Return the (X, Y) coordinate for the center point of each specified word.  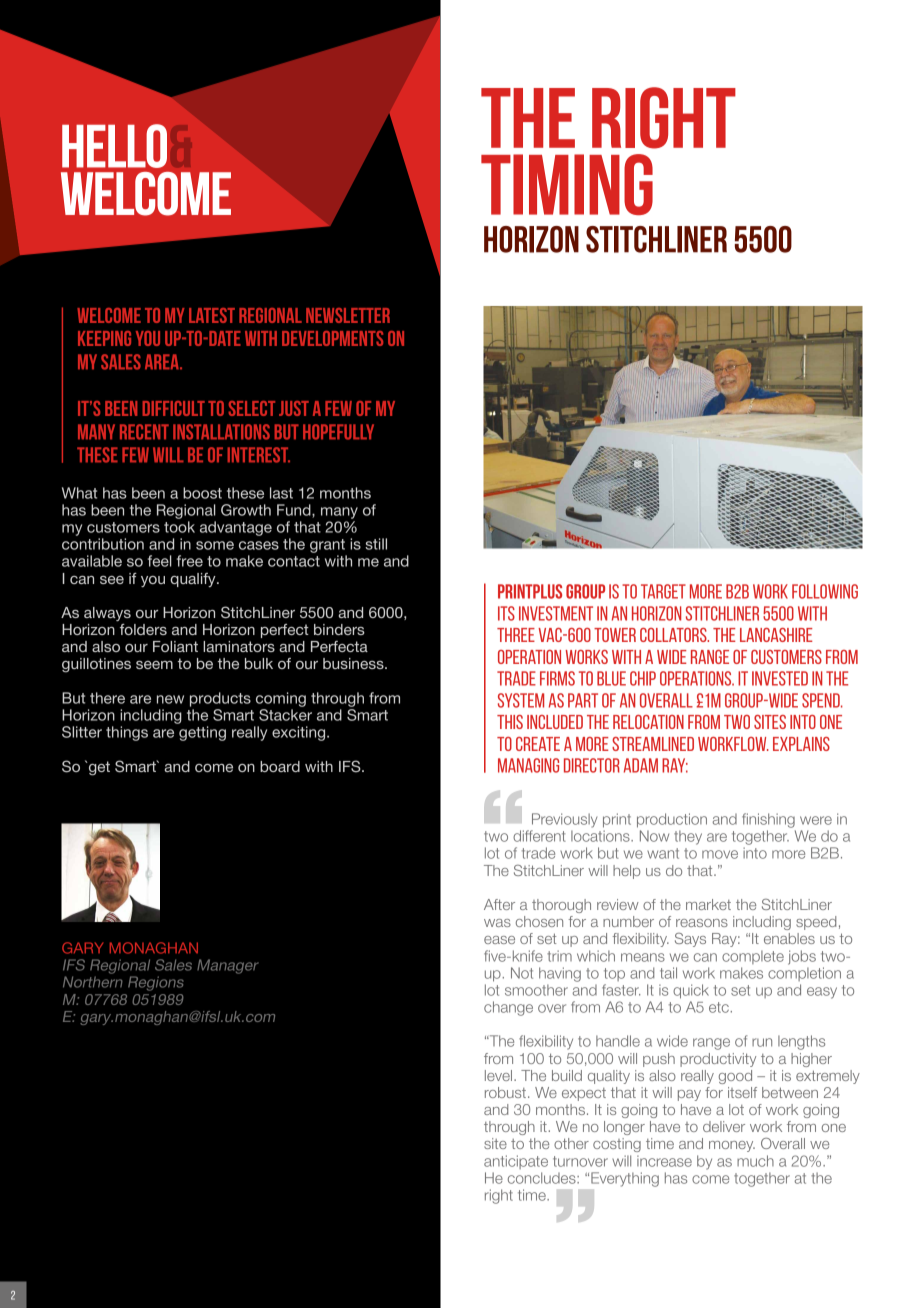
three (516, 635)
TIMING (567, 184)
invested (780, 678)
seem (154, 665)
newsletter (348, 315)
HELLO (114, 146)
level (500, 1075)
